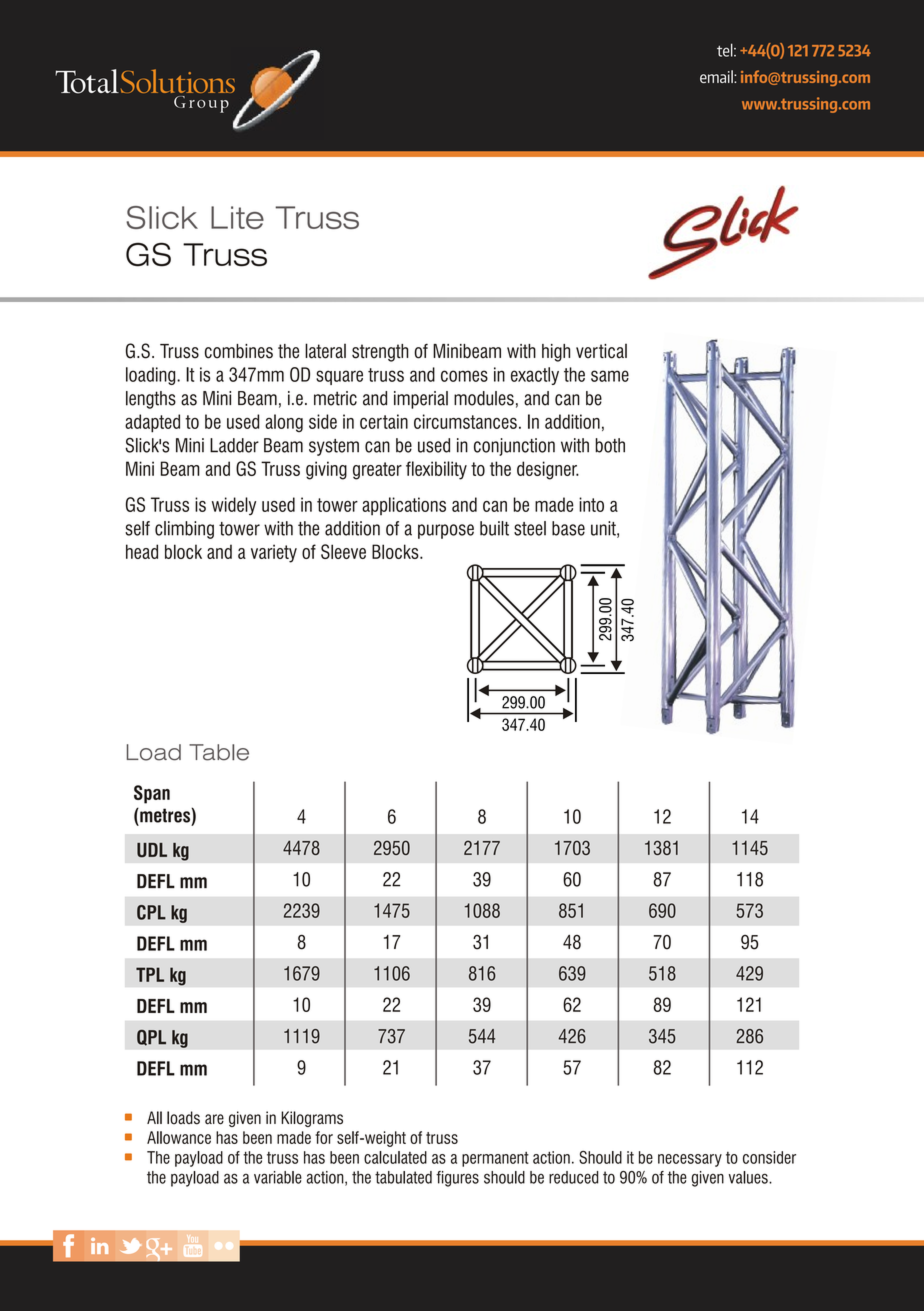 The image size is (924, 1311). What do you see at coordinates (184, 530) in the screenshot?
I see `climbing` at bounding box center [184, 530].
